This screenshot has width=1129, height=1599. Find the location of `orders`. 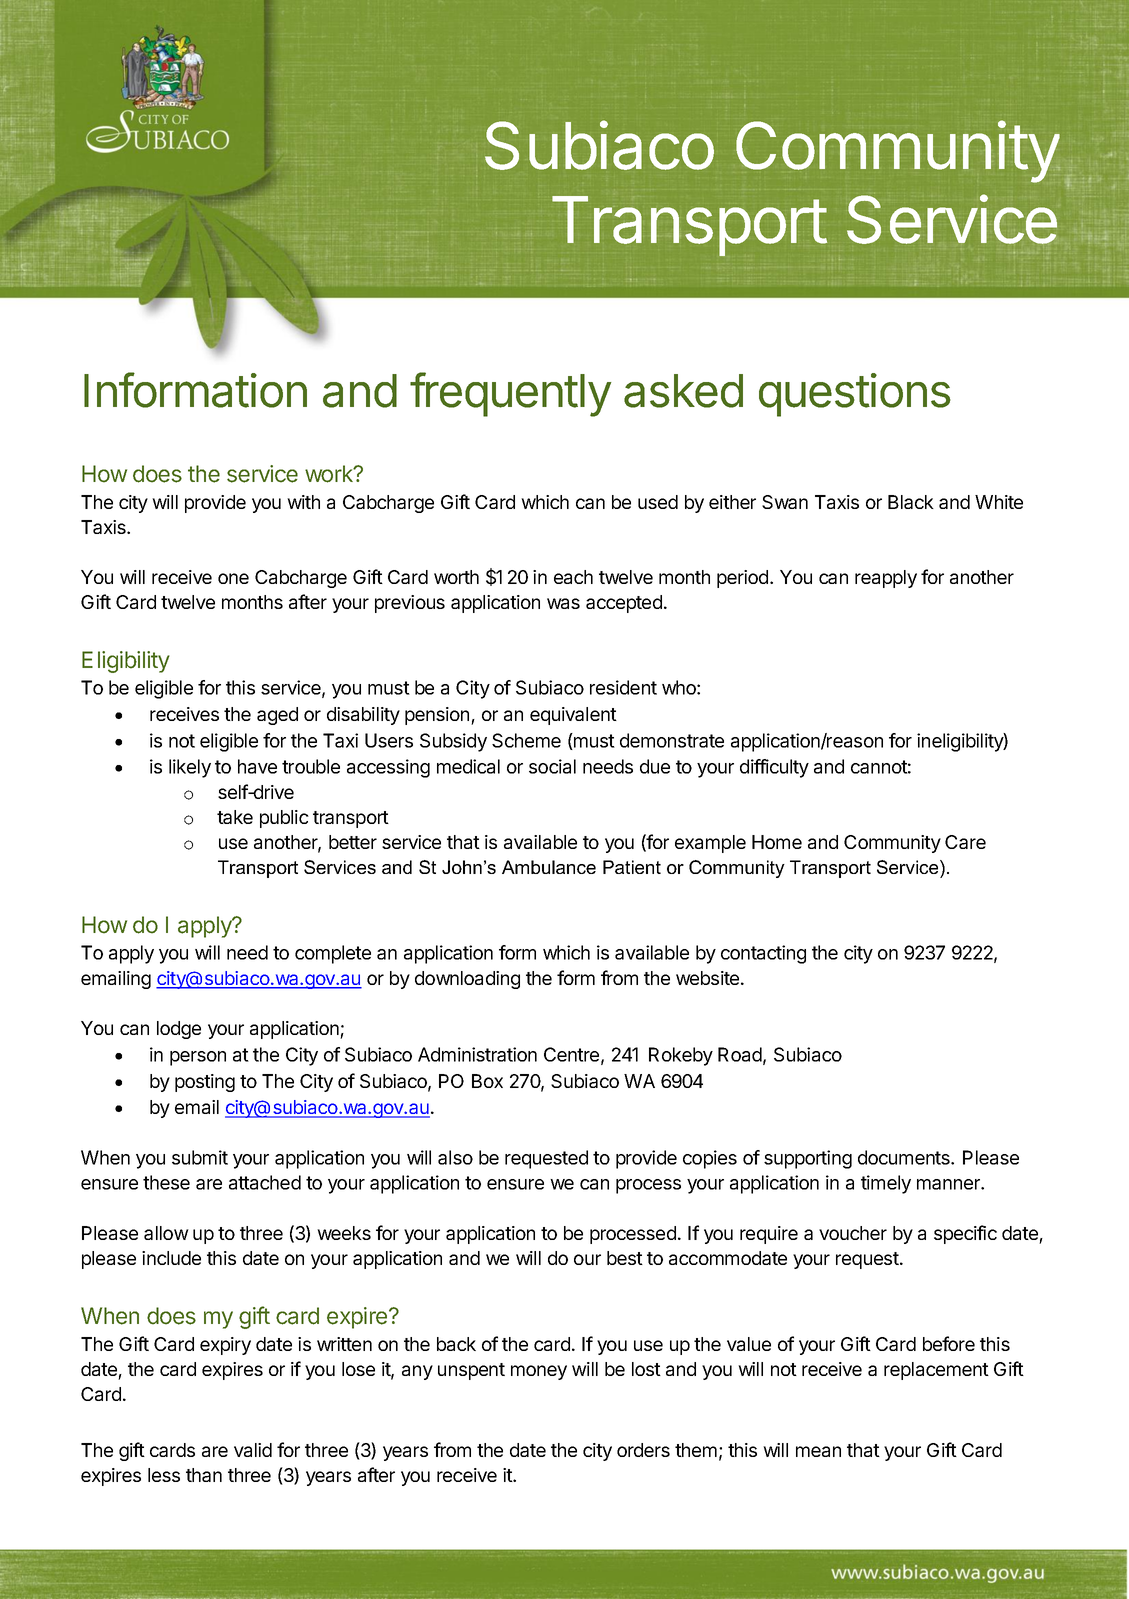

orders is located at coordinates (643, 1450).
